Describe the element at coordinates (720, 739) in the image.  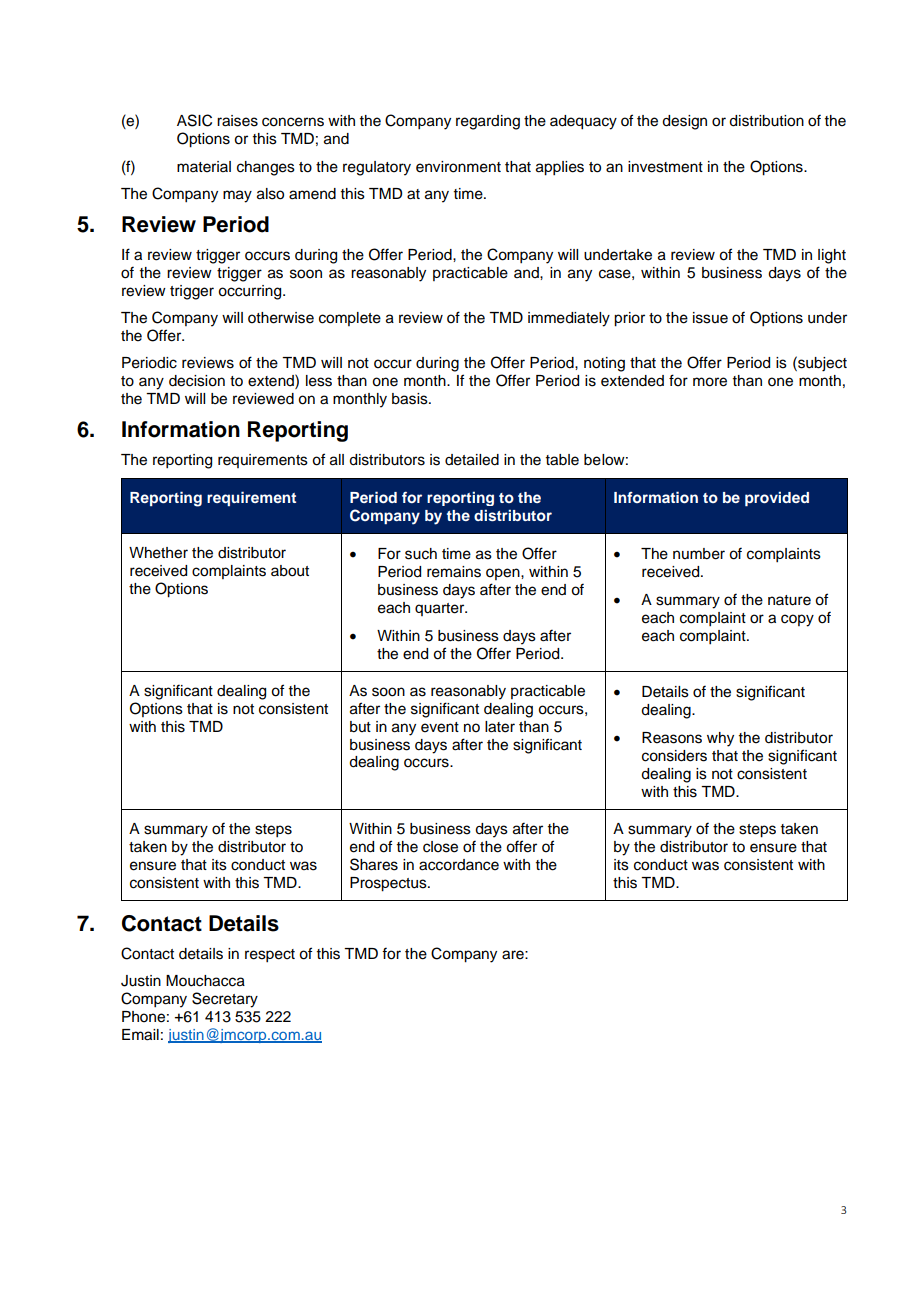
I see `why` at that location.
